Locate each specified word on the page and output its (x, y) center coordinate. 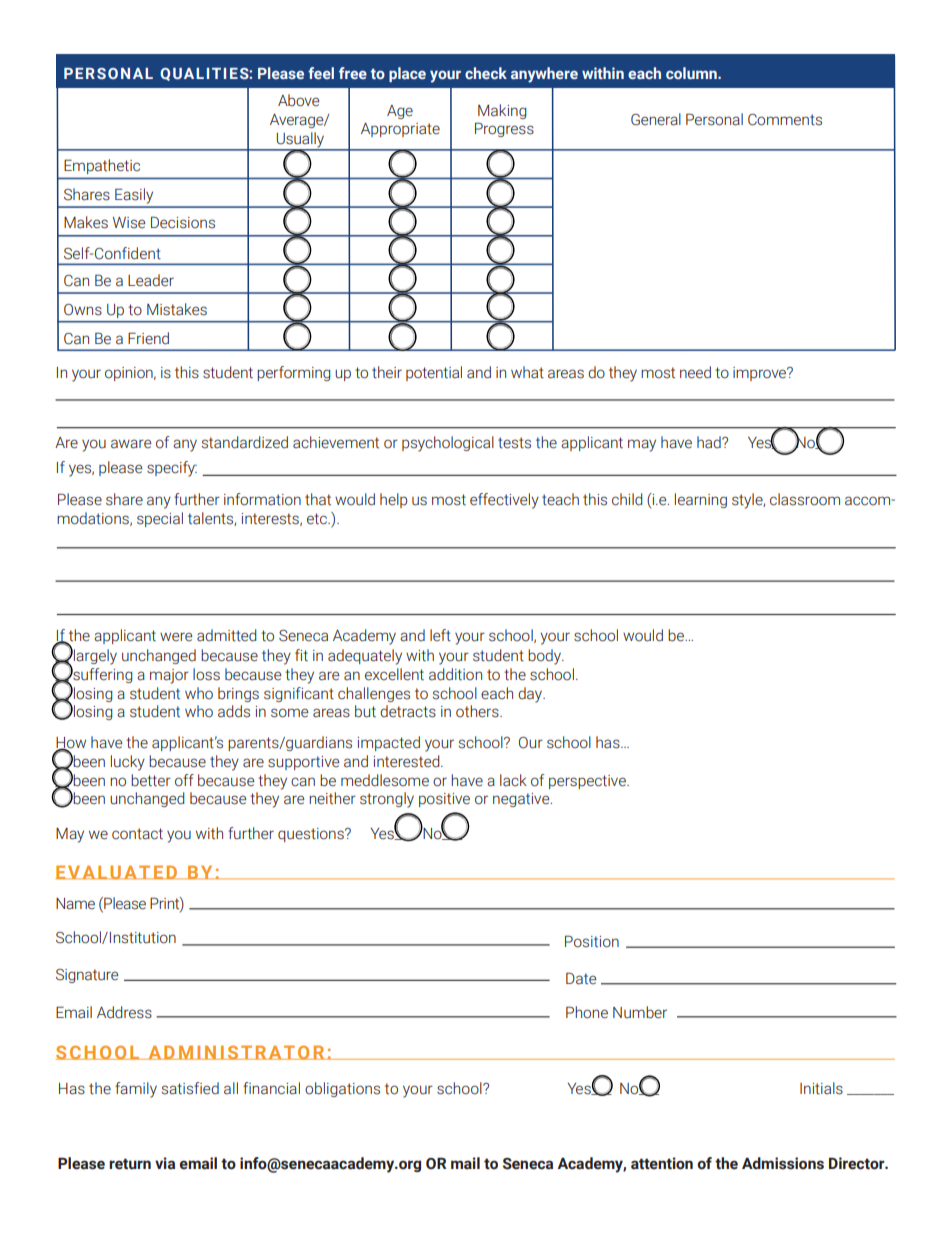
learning (701, 500)
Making (502, 111)
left (440, 635)
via (165, 1163)
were (176, 637)
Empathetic (102, 166)
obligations (342, 1089)
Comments (785, 120)
